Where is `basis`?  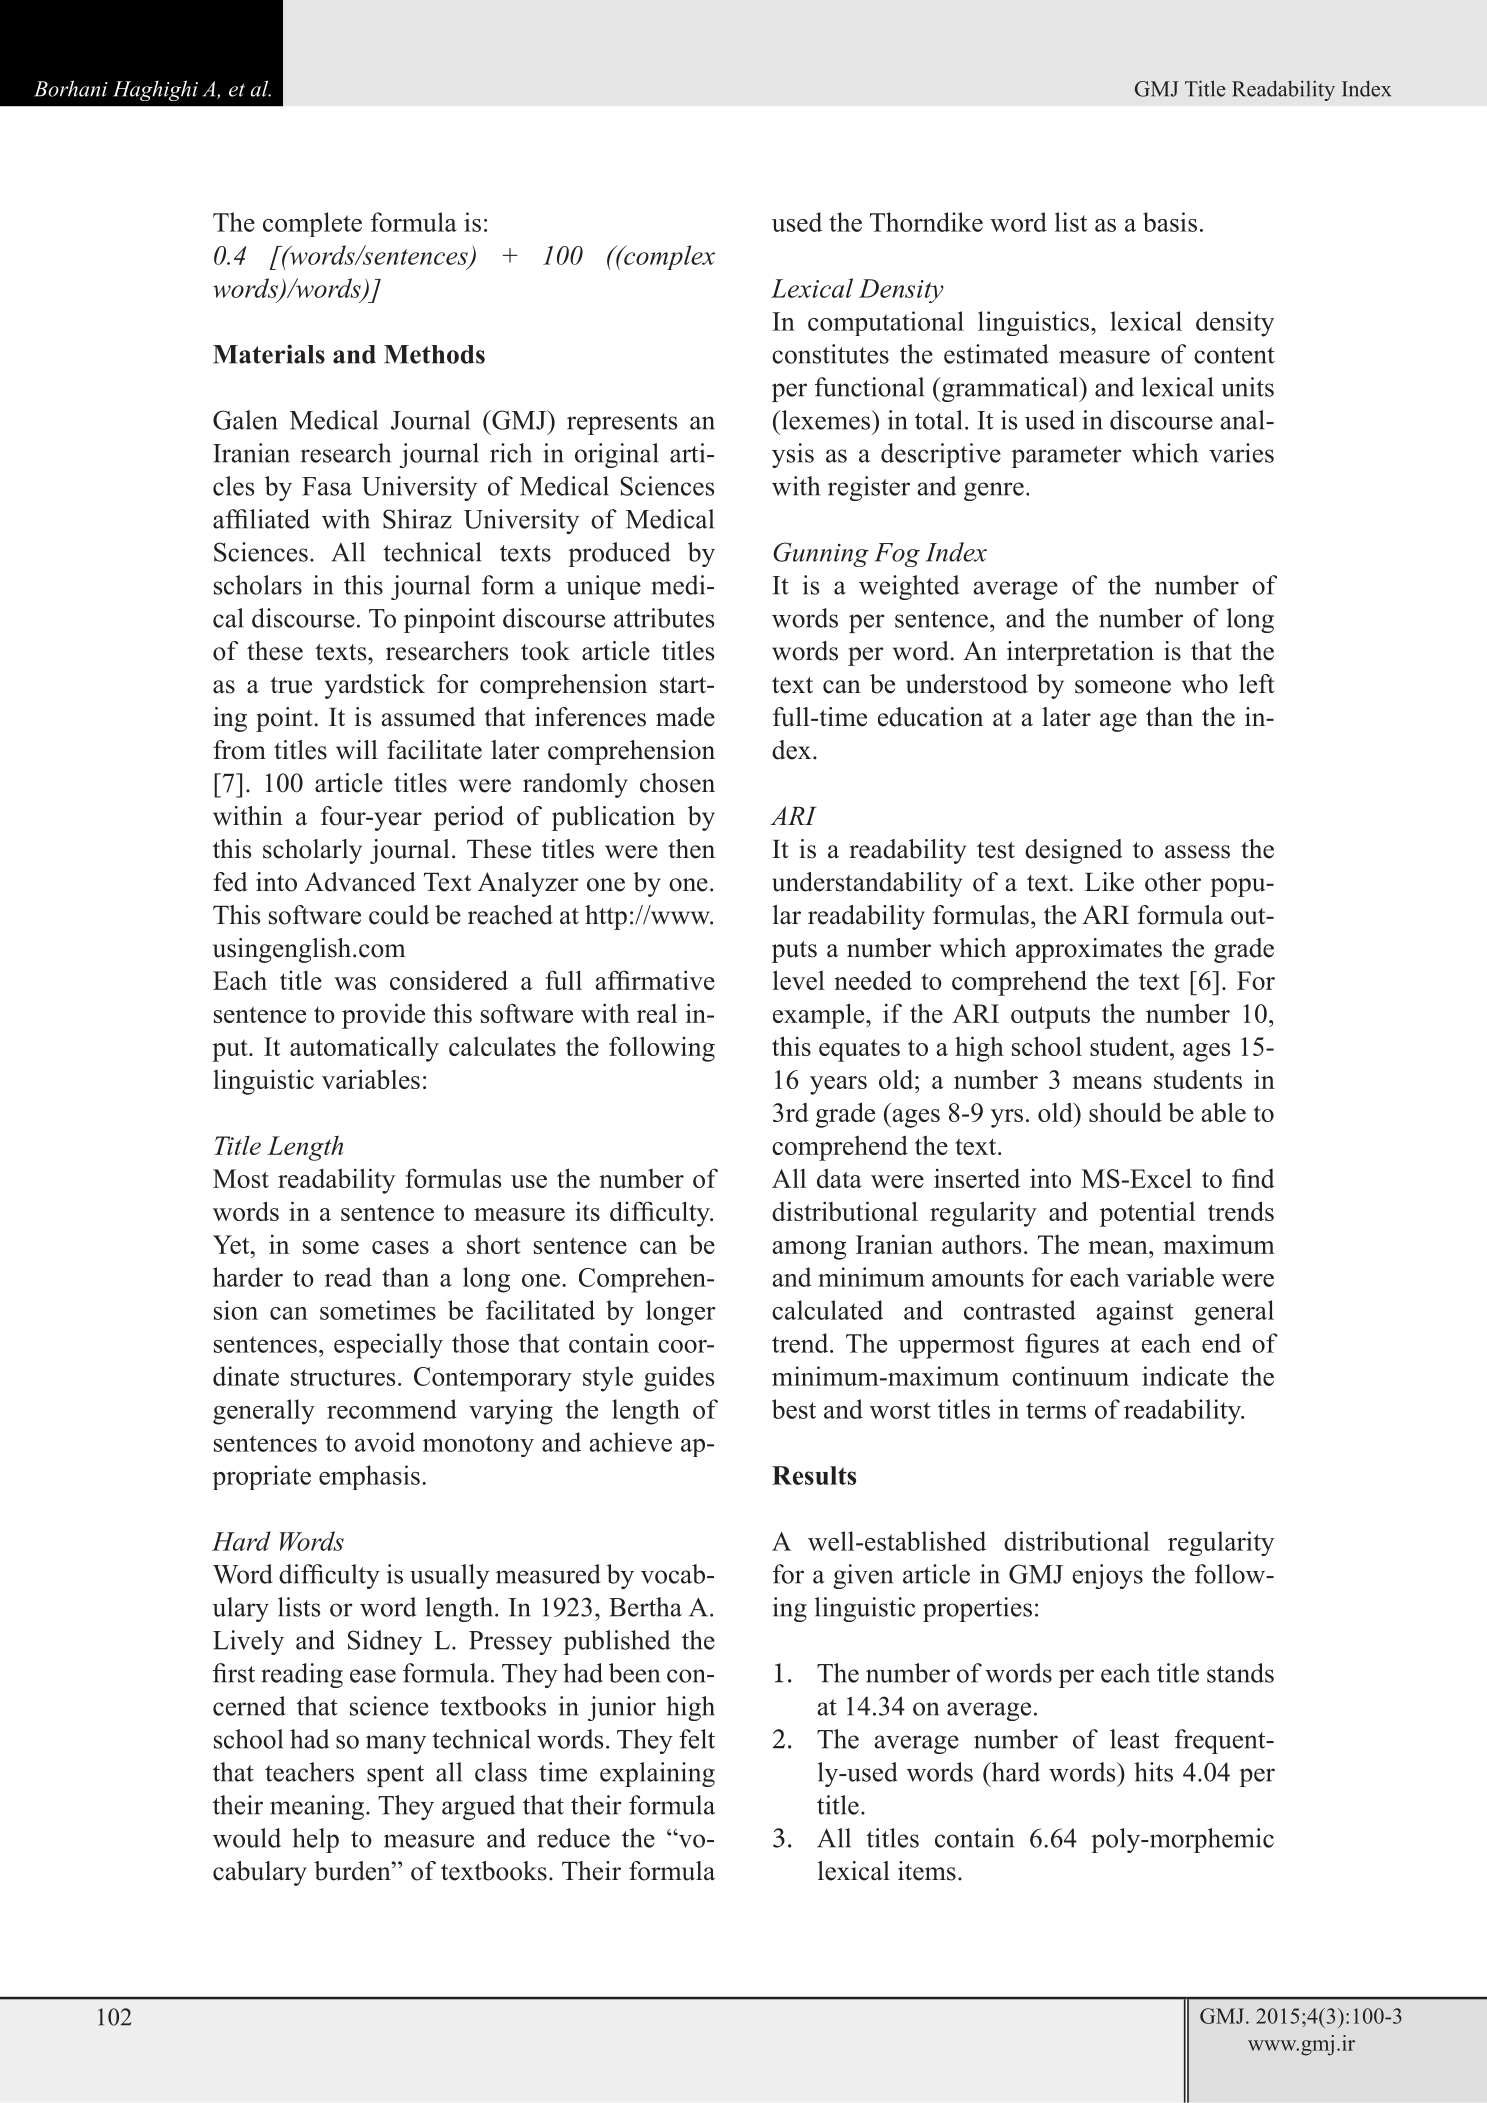
basis is located at coordinates (1170, 222).
